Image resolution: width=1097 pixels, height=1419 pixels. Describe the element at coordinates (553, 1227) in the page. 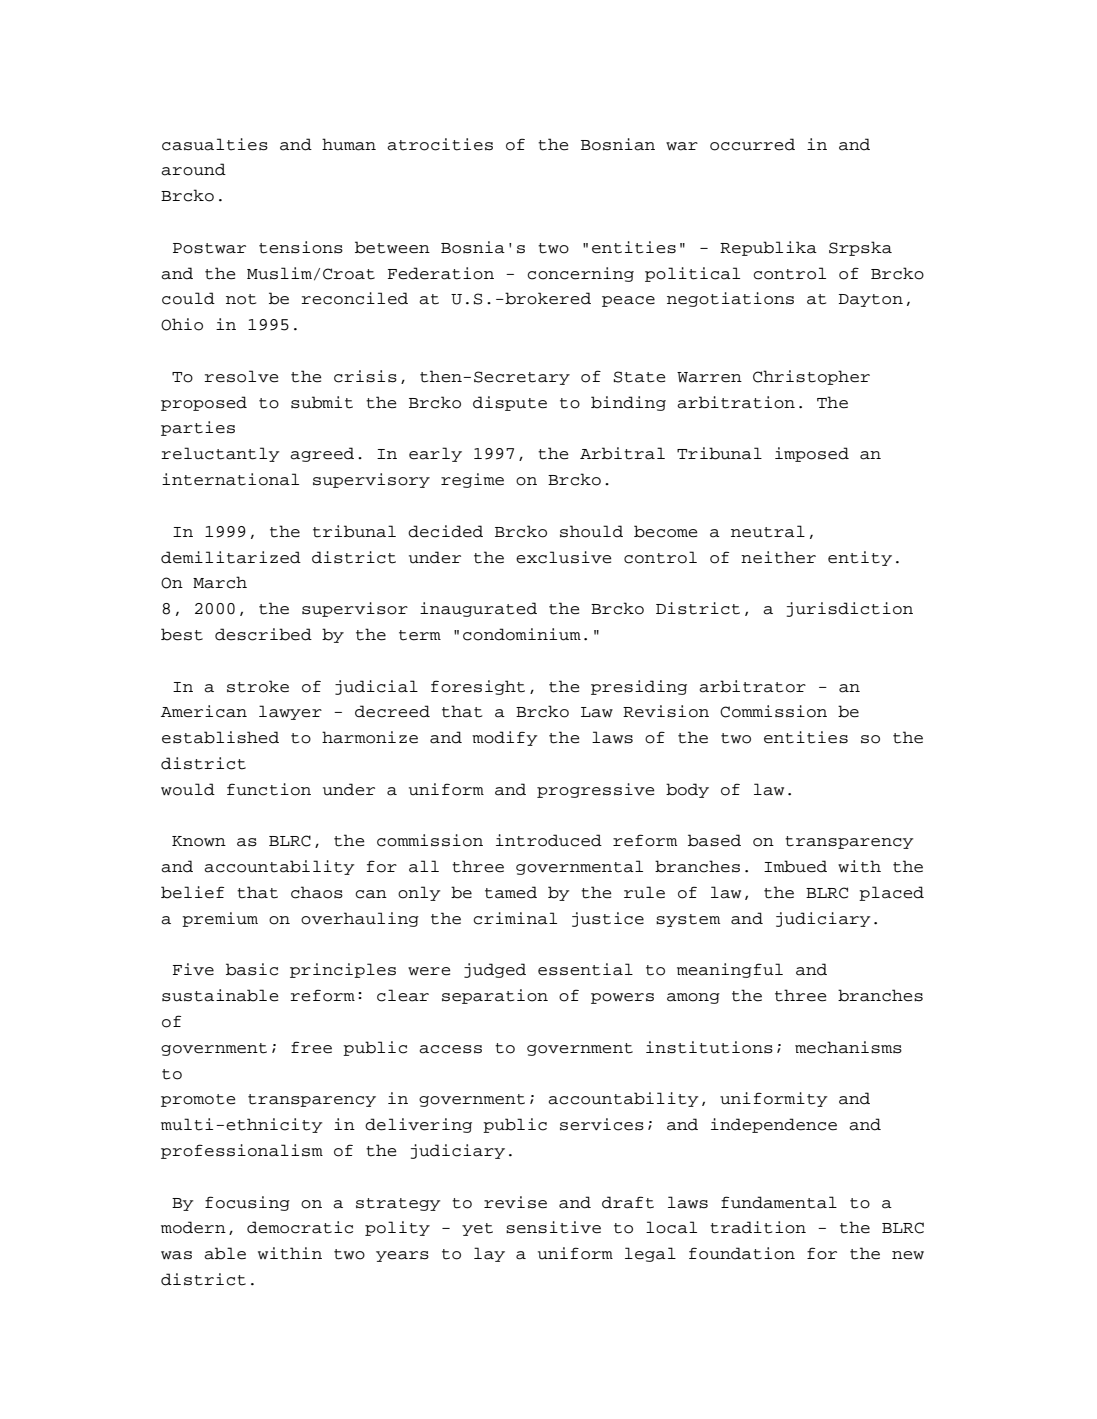

I see `sensitive` at that location.
